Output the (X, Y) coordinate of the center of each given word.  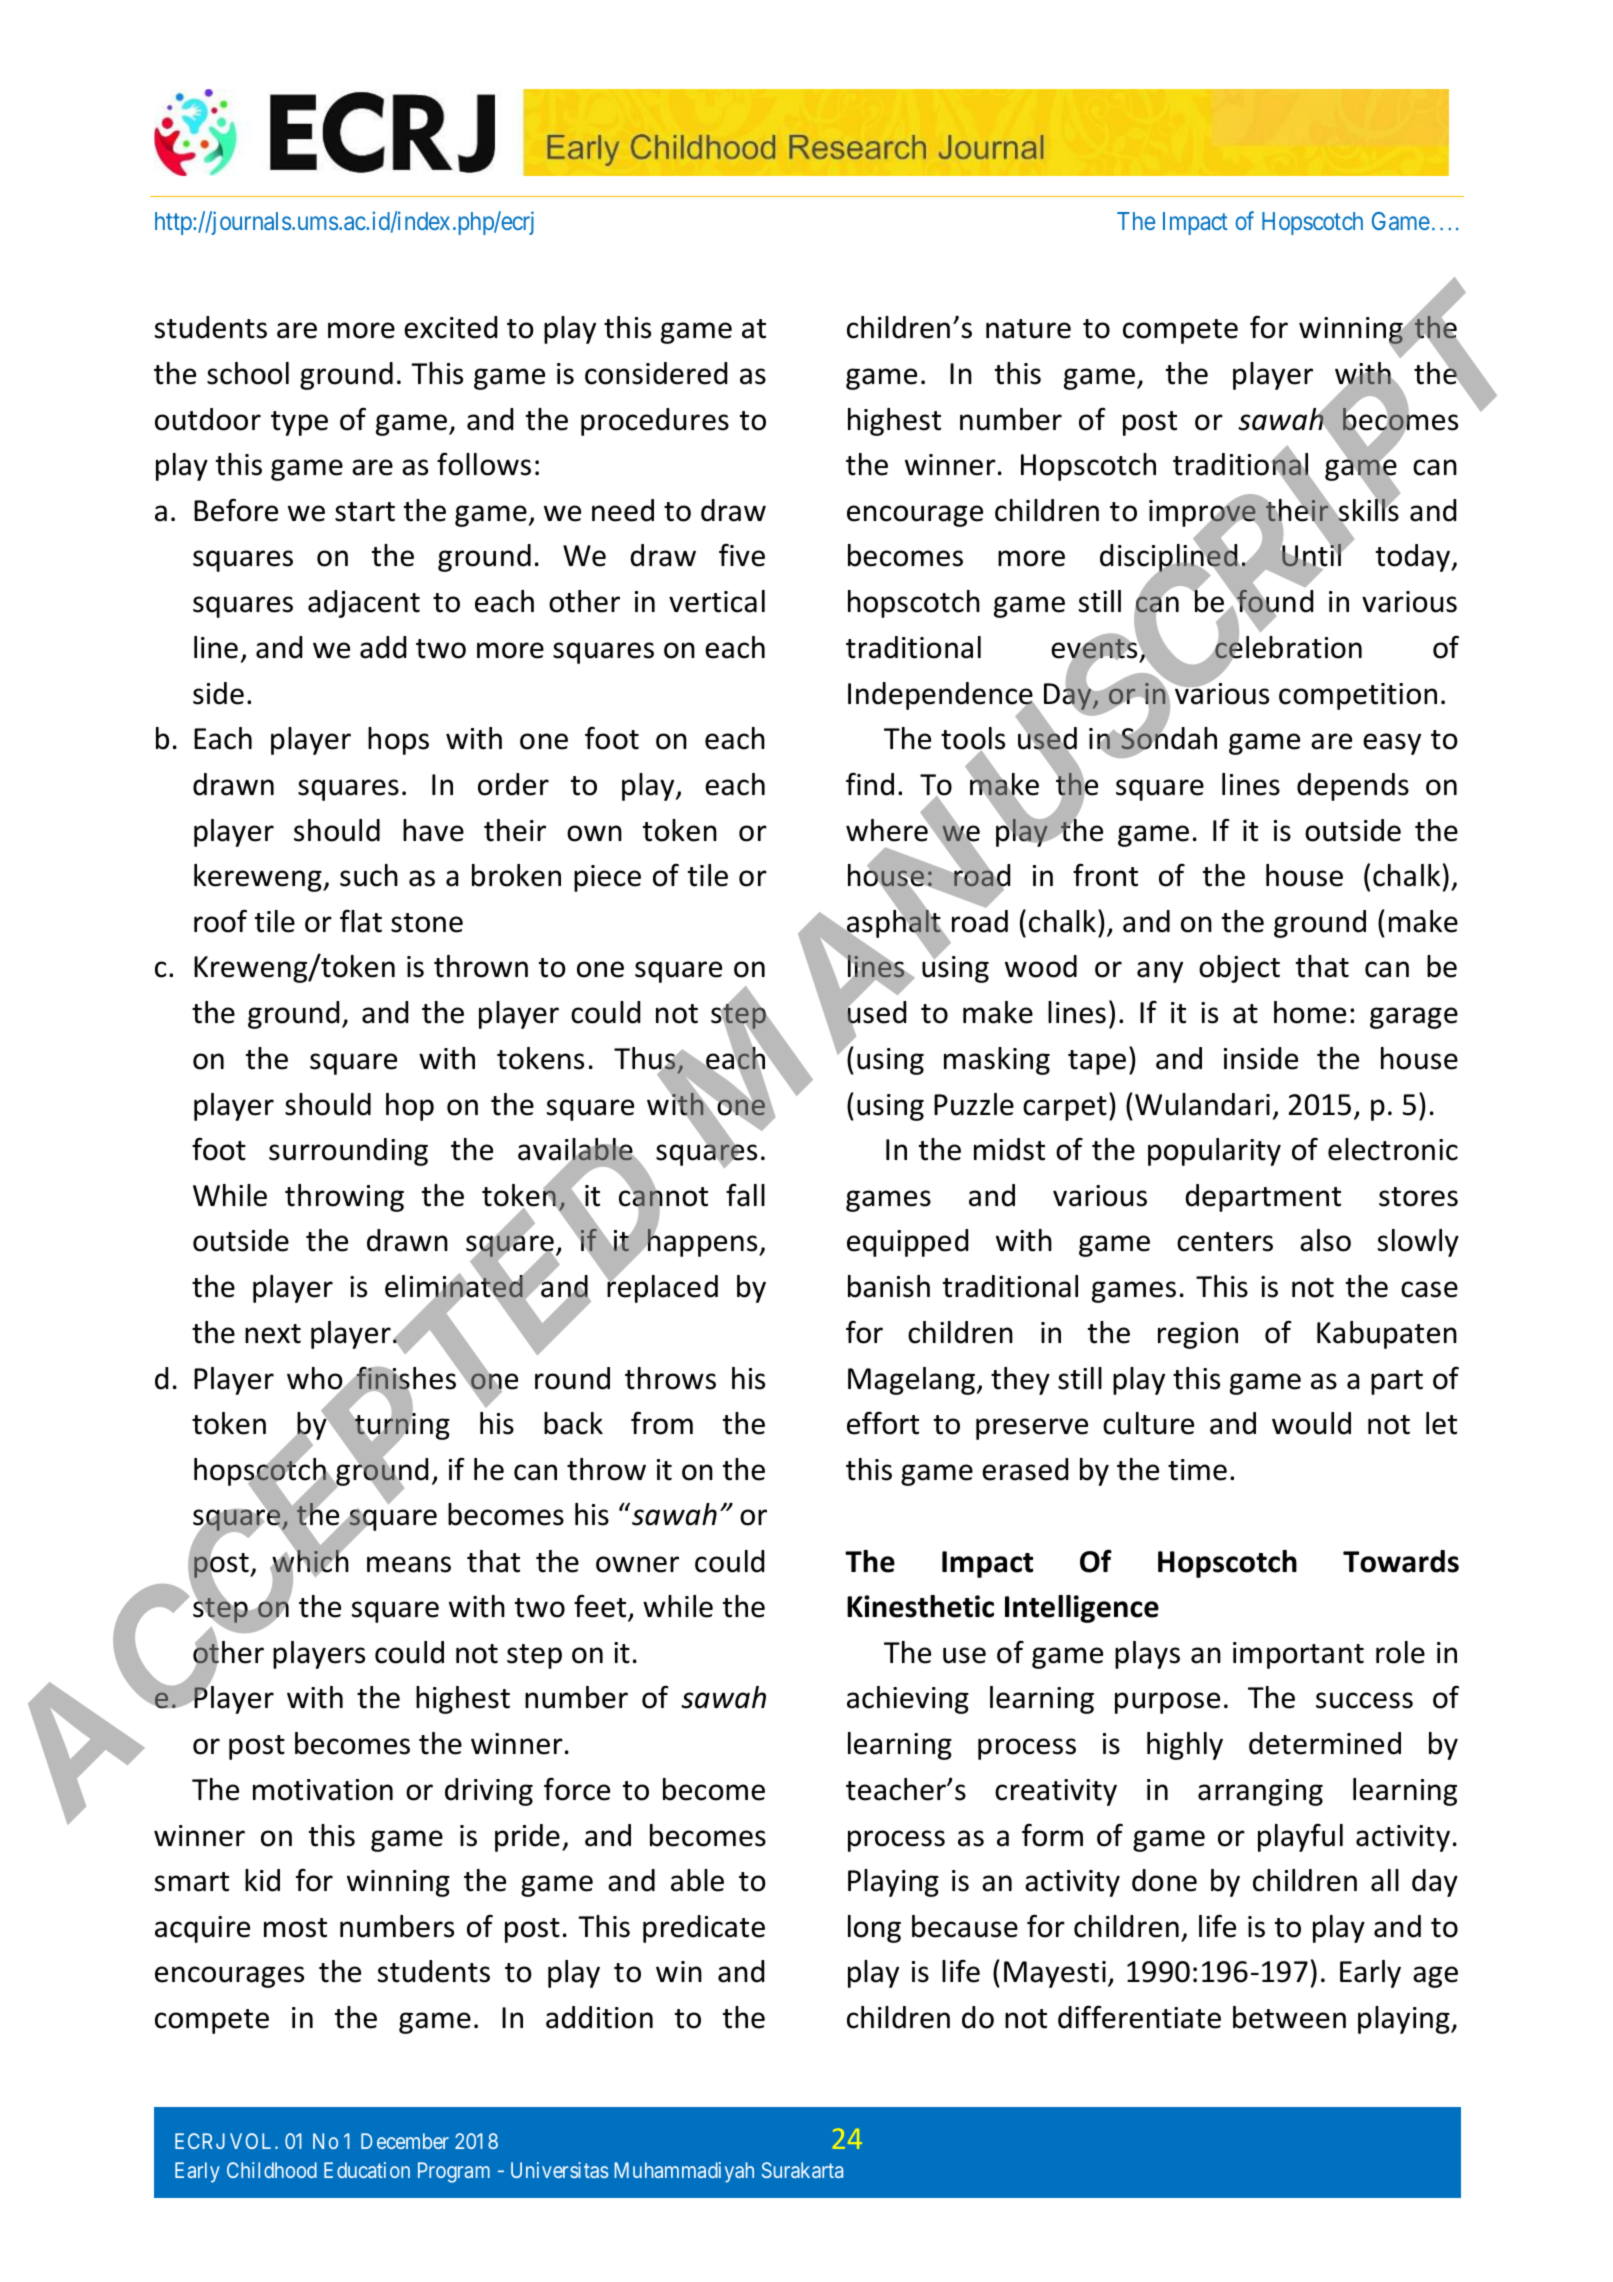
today (1414, 558)
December (405, 2141)
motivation (323, 1790)
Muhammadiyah (684, 2172)
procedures (655, 422)
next (273, 1334)
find (870, 784)
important (1298, 1655)
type (299, 423)
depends (1353, 787)
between (1289, 2017)
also (1325, 1240)
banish (889, 1286)
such (369, 875)
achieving (908, 1700)
